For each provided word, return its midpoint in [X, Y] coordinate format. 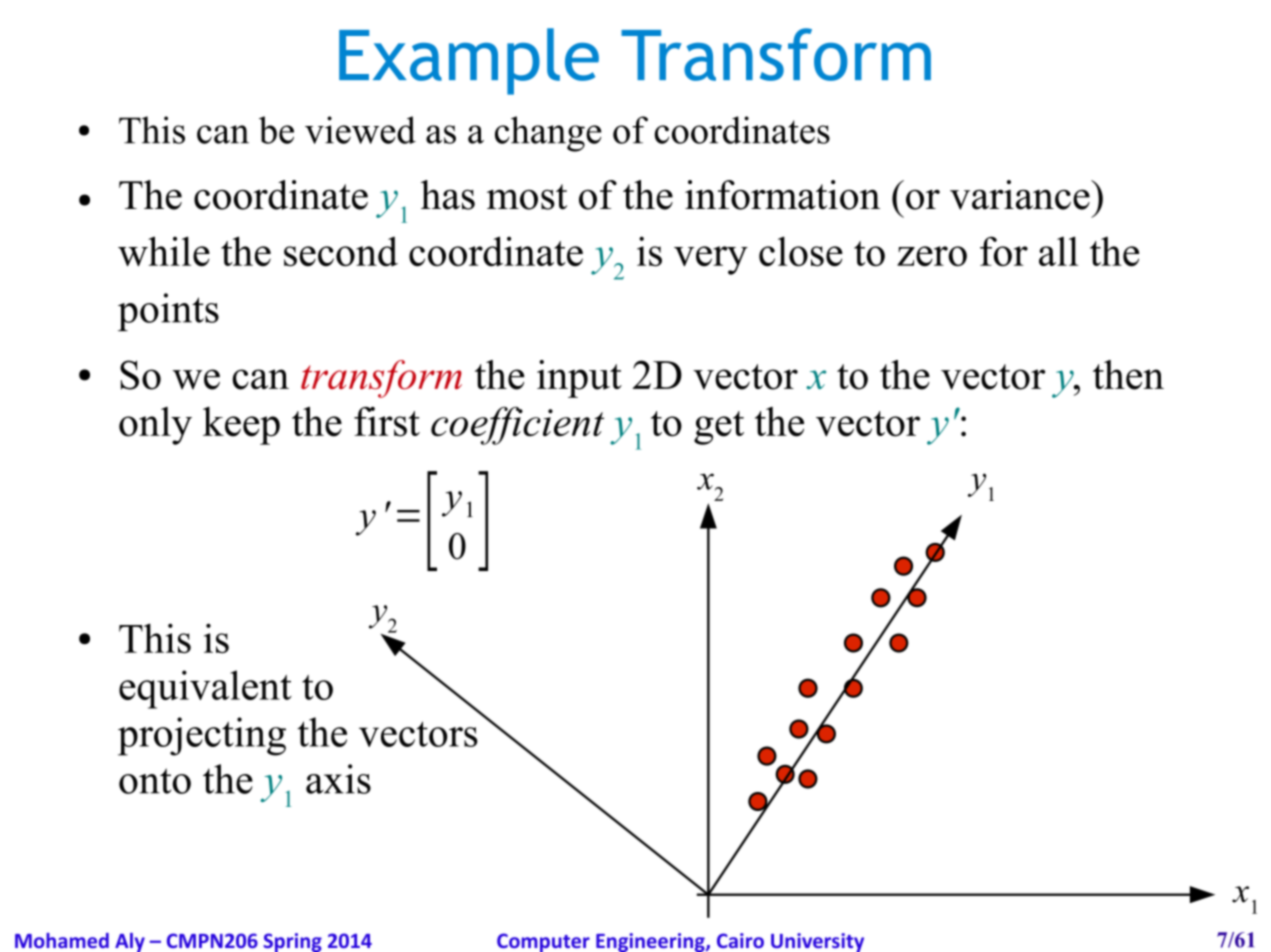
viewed [360, 130]
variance [1021, 195]
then [1128, 375]
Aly [130, 942]
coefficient [517, 426]
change [548, 134]
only [155, 426]
